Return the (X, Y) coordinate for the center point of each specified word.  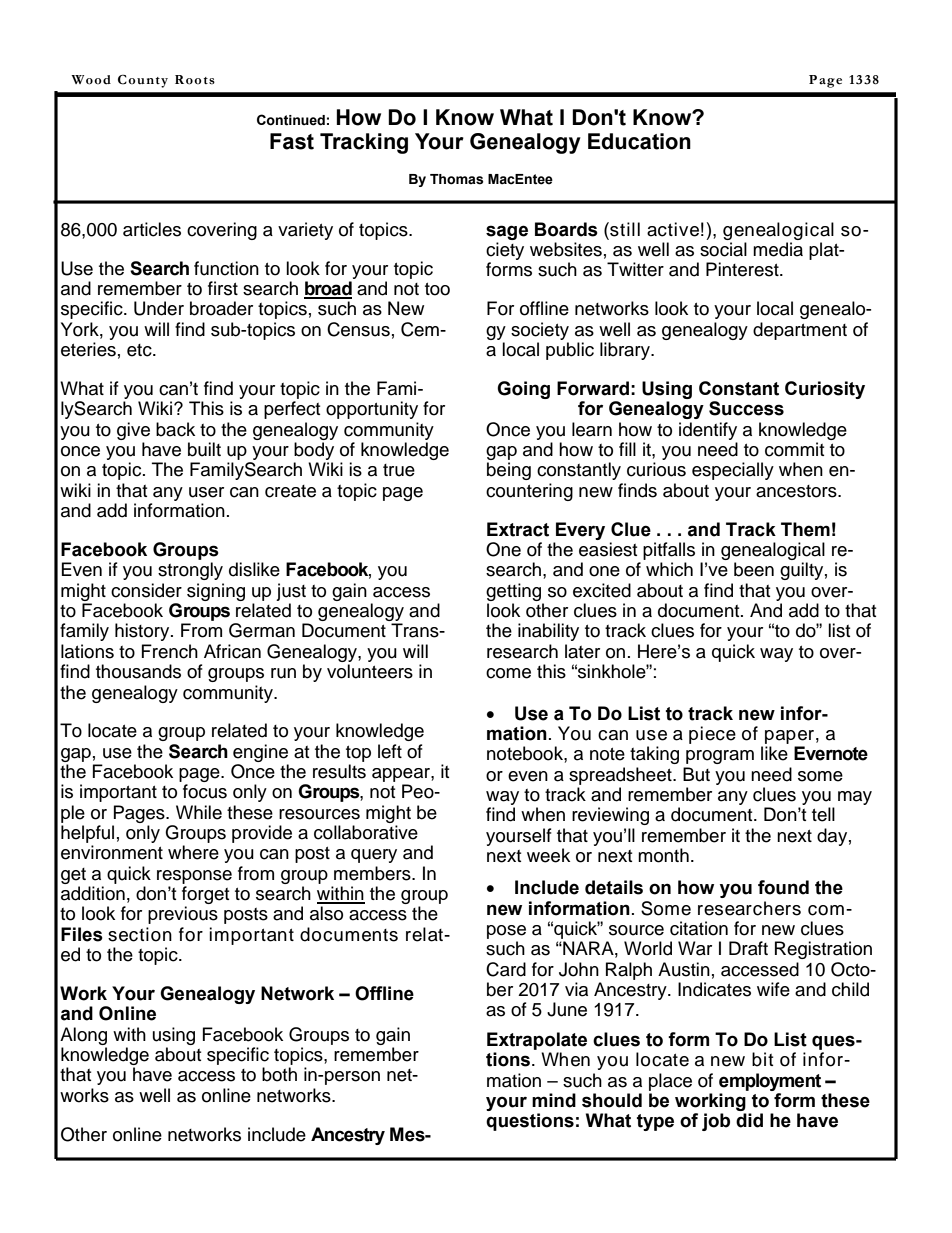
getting (513, 592)
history (143, 632)
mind (554, 1100)
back (175, 429)
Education (639, 141)
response (194, 877)
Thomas (457, 179)
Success (746, 408)
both (279, 1074)
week (548, 855)
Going (523, 390)
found (783, 887)
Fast (292, 141)
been (754, 569)
